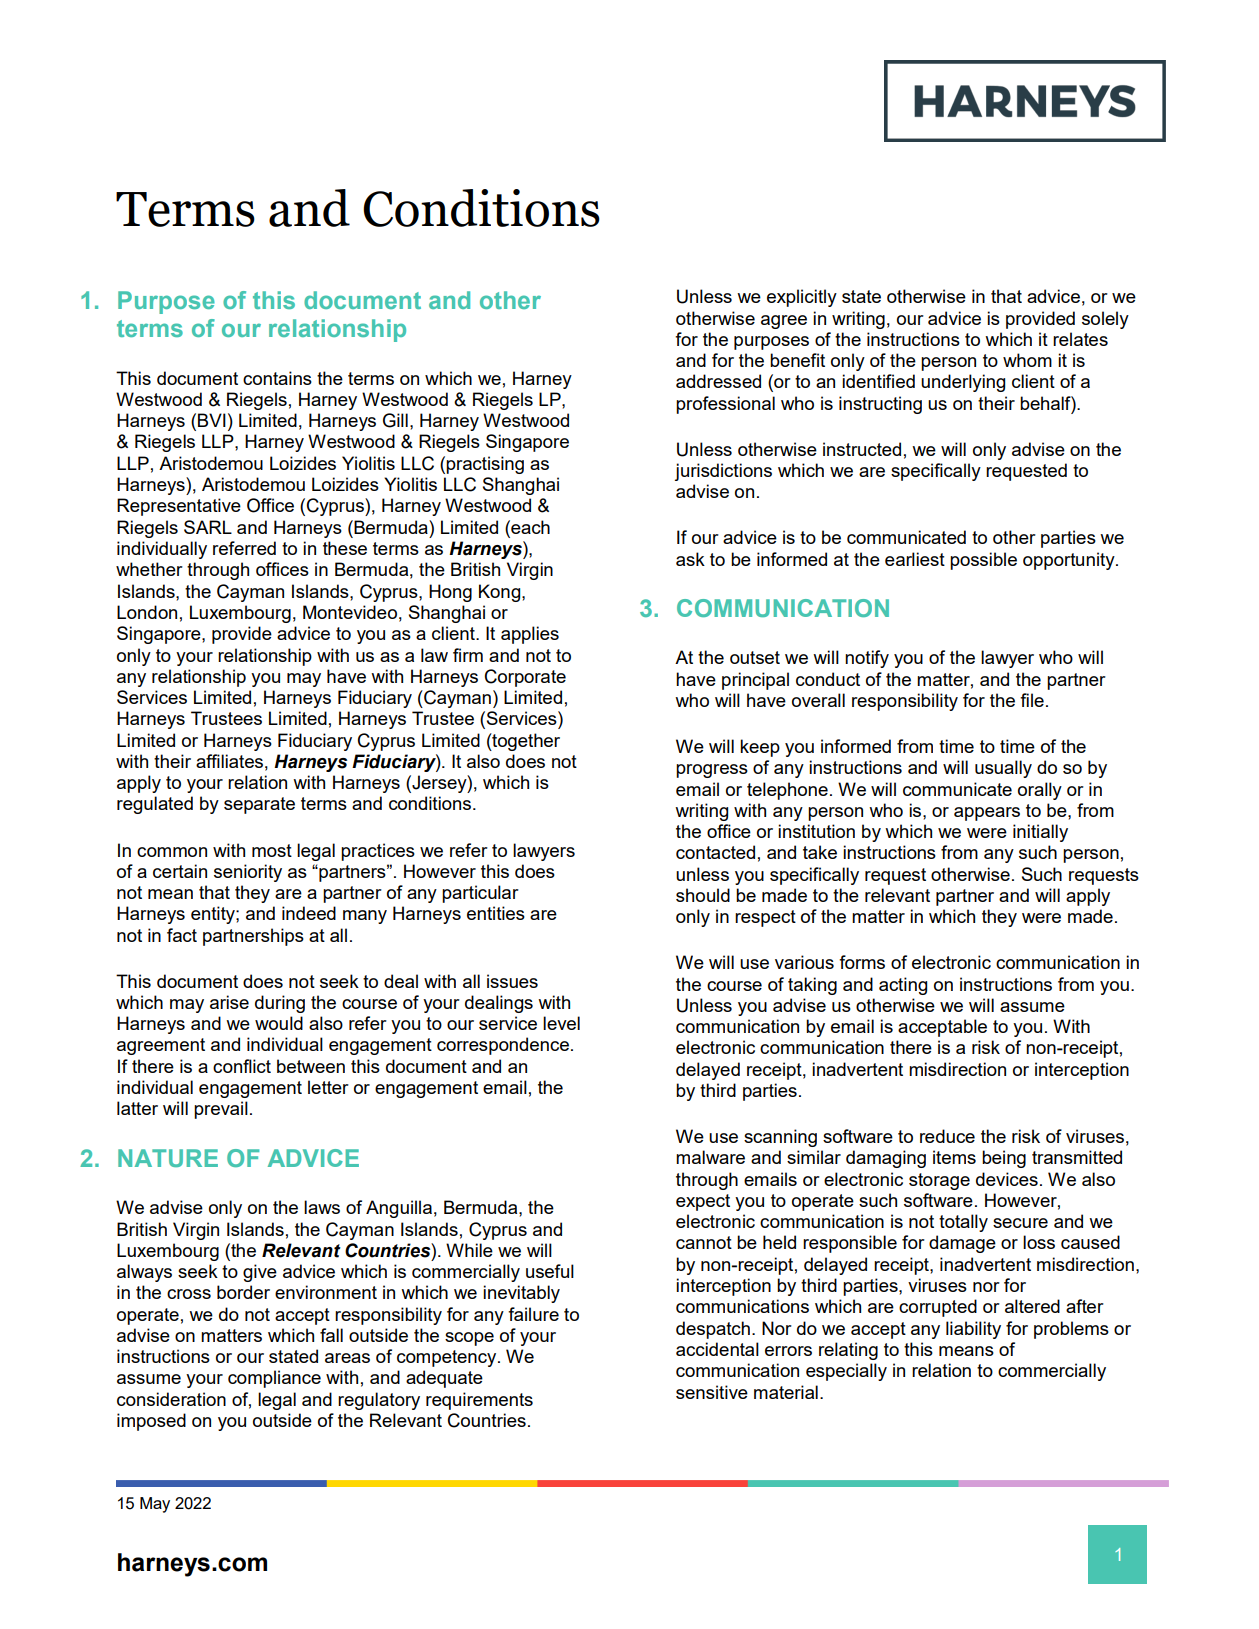  Describe the element at coordinates (973, 1330) in the image. I see `liability` at that location.
